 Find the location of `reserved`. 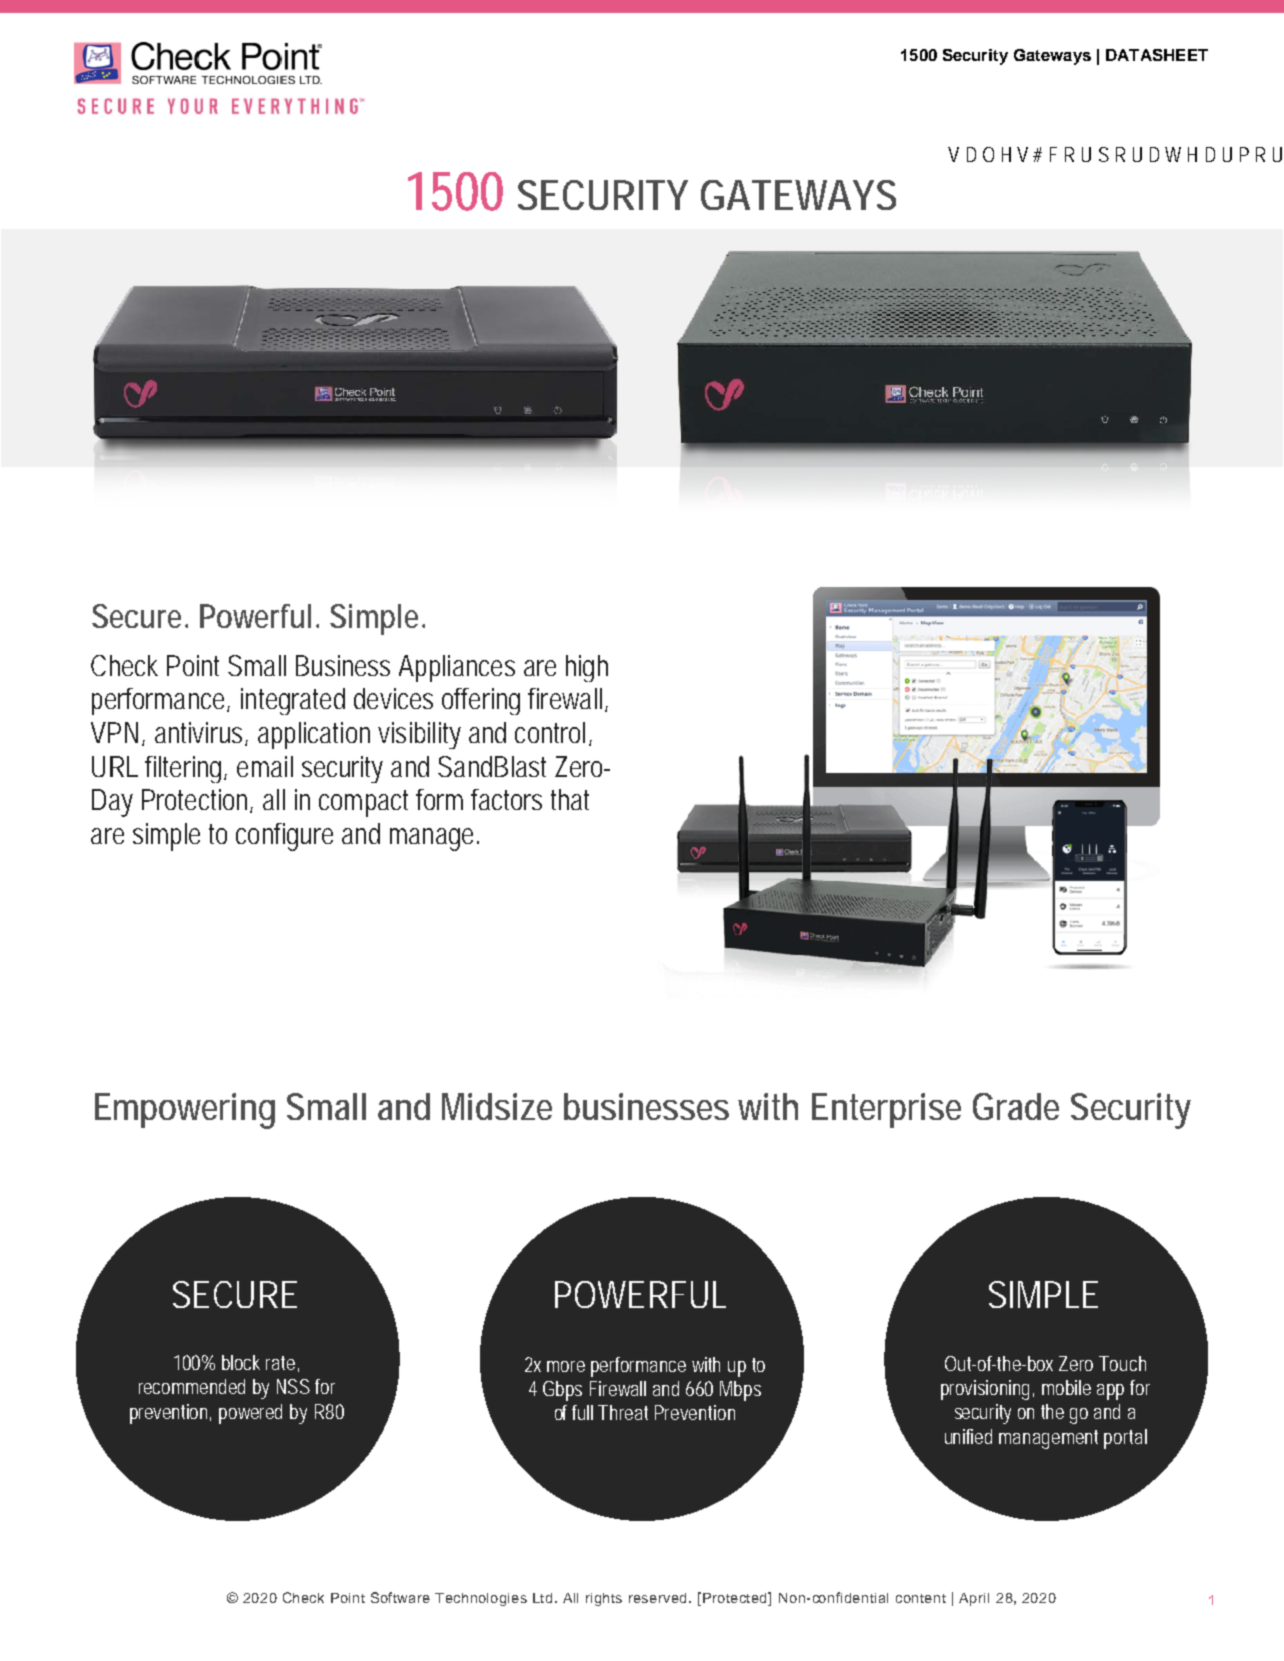

reserved is located at coordinates (659, 1598).
